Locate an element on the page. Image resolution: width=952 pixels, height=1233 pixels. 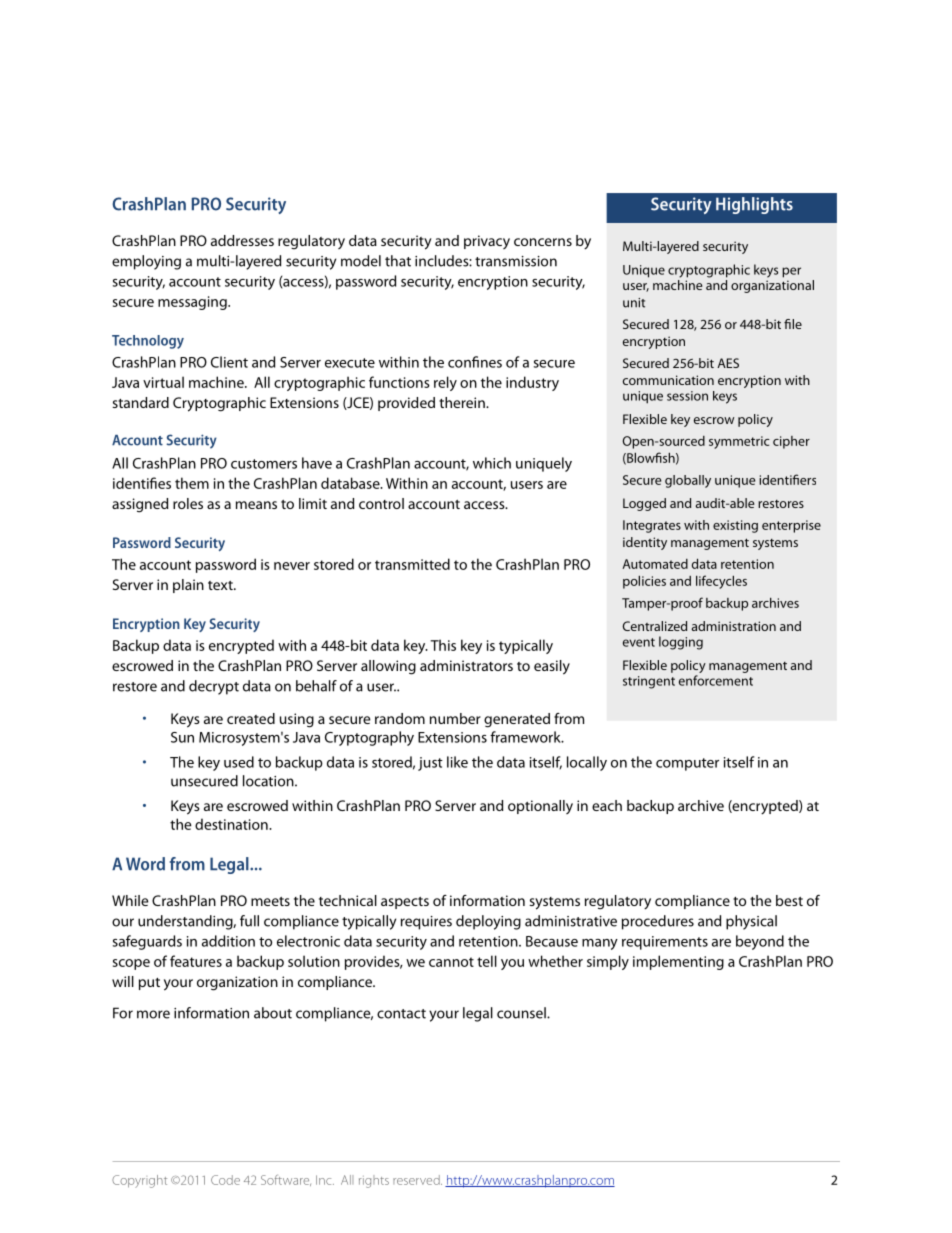
privacy is located at coordinates (487, 242).
